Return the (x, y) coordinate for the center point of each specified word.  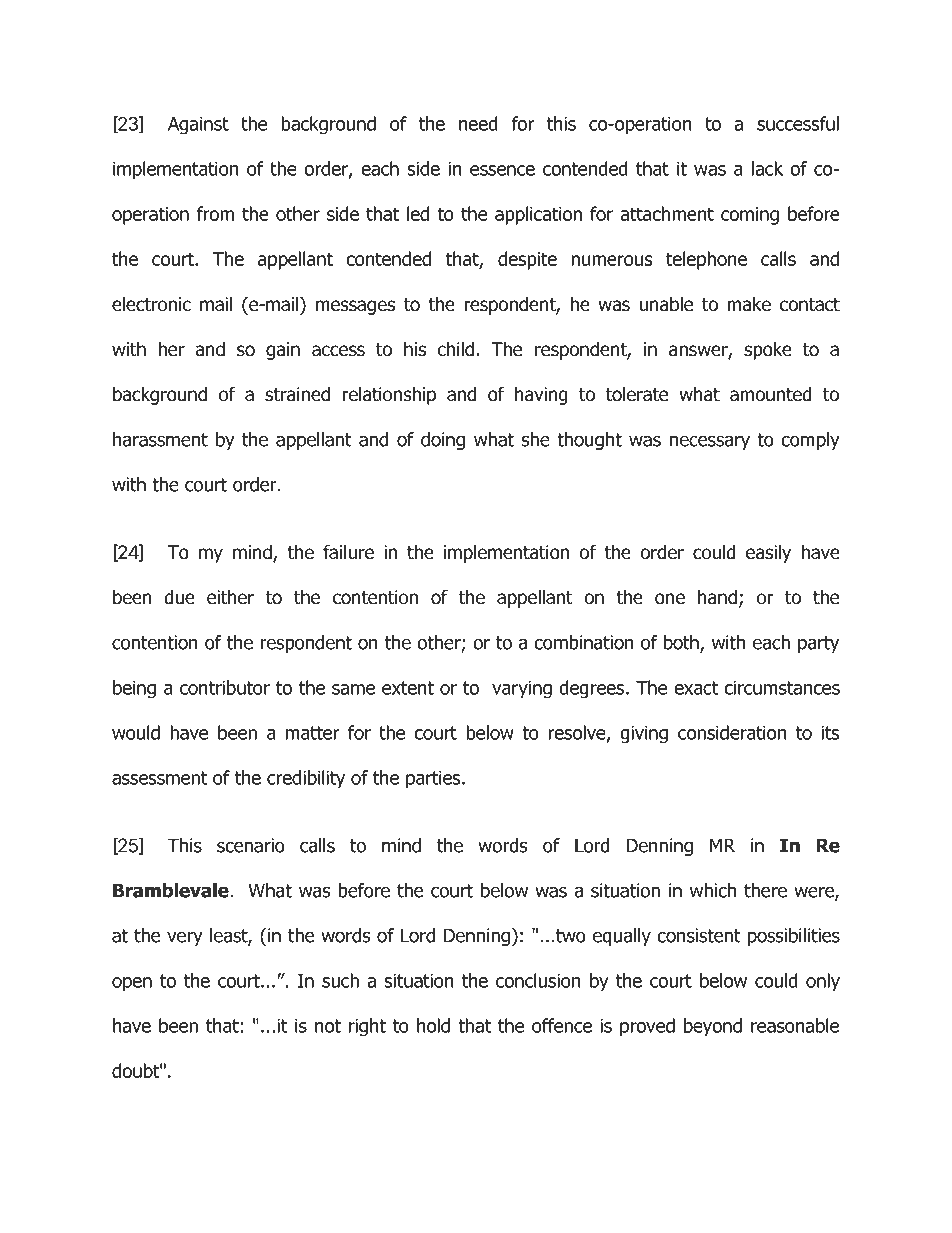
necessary (710, 442)
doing (443, 441)
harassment (160, 439)
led (418, 213)
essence (502, 170)
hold (433, 1025)
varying (522, 689)
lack (767, 168)
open (132, 984)
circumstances (782, 687)
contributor (225, 687)
